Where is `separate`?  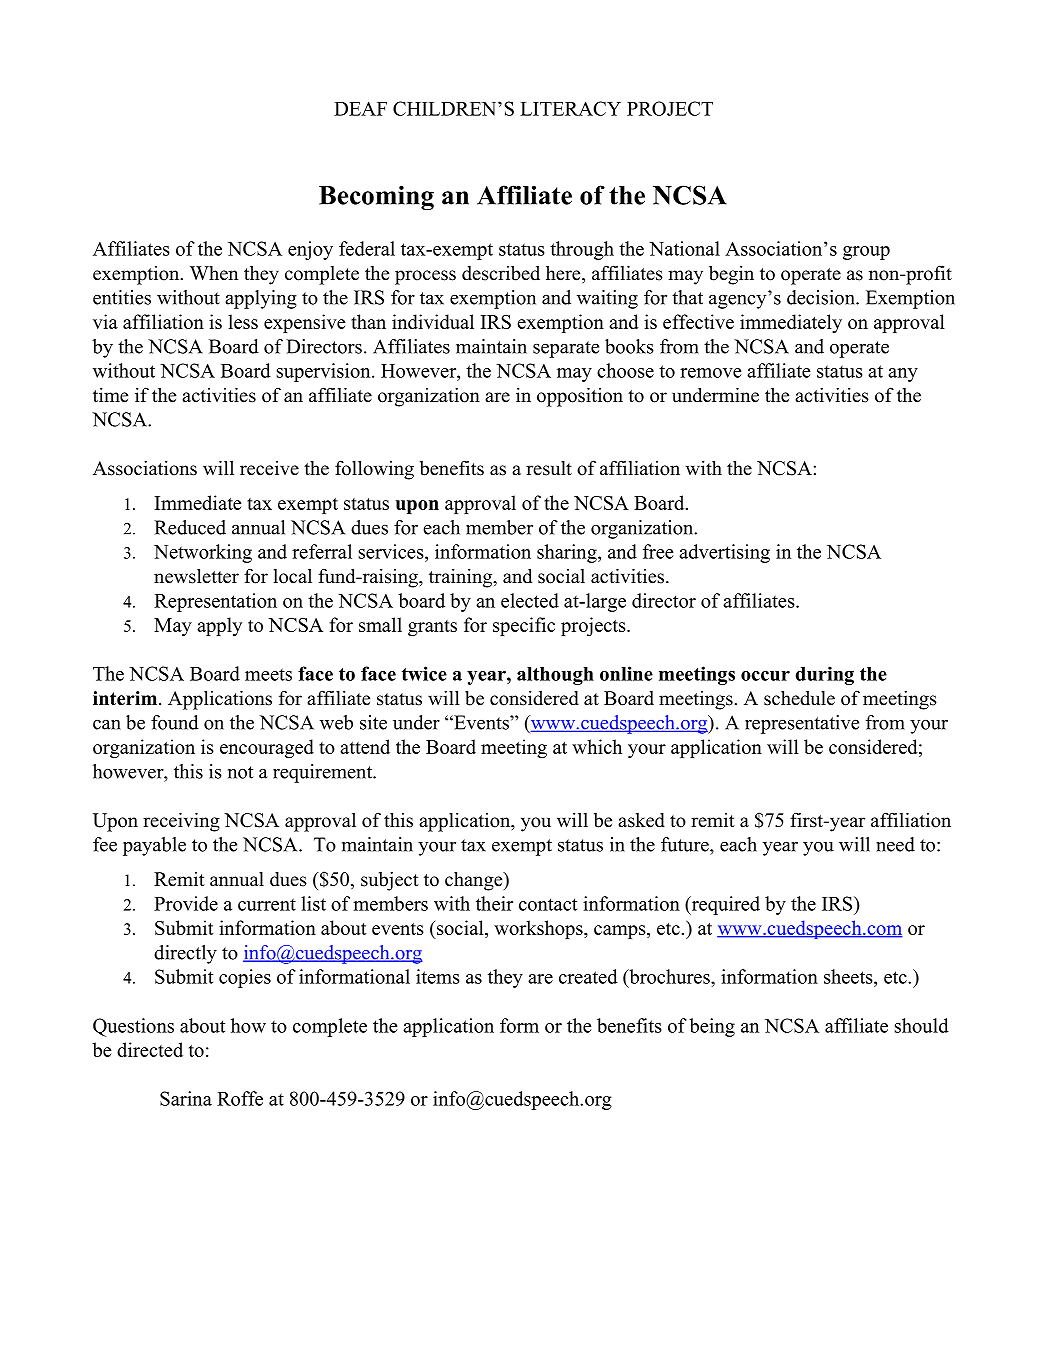 separate is located at coordinates (566, 349).
